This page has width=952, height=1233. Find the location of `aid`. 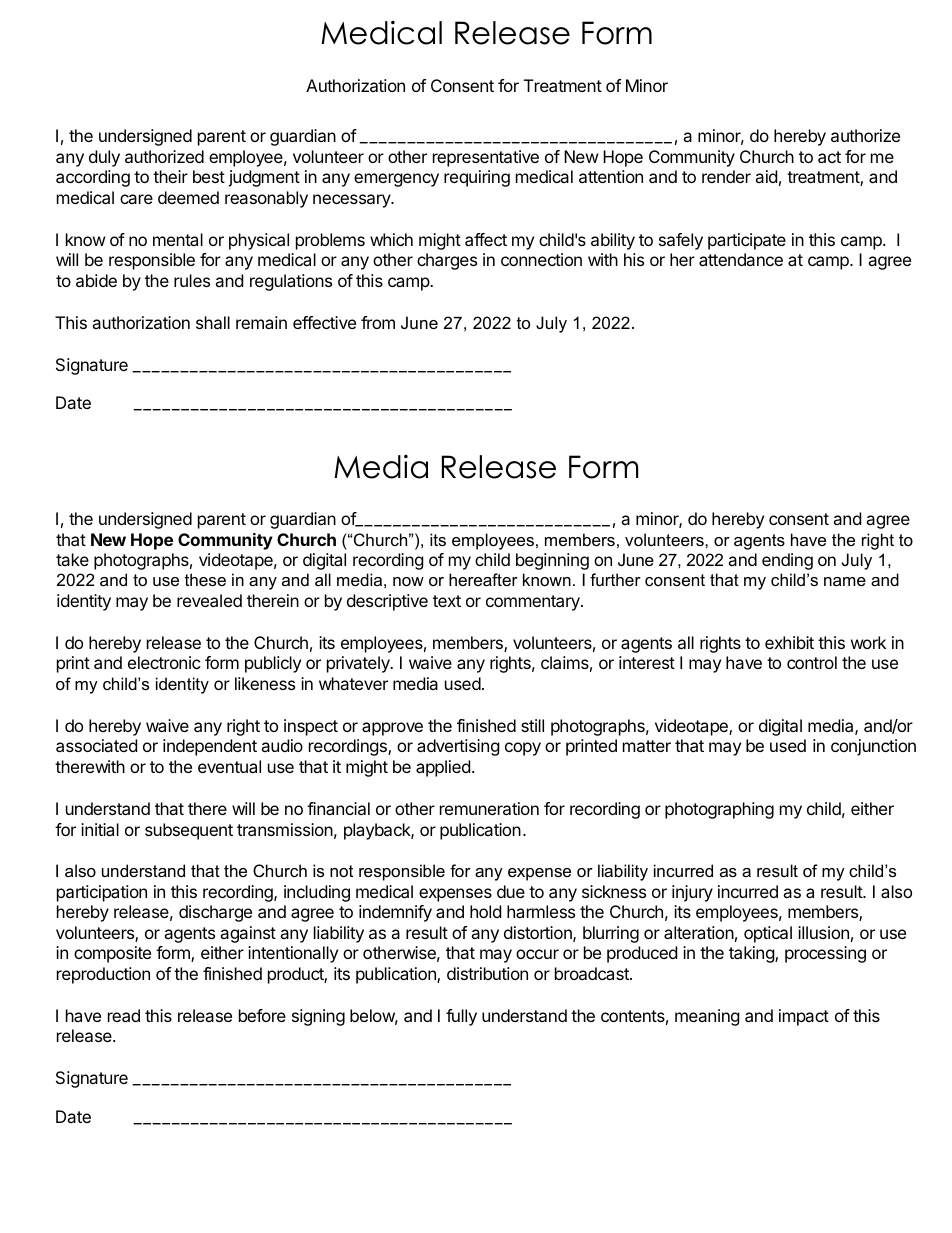

aid is located at coordinates (766, 176).
